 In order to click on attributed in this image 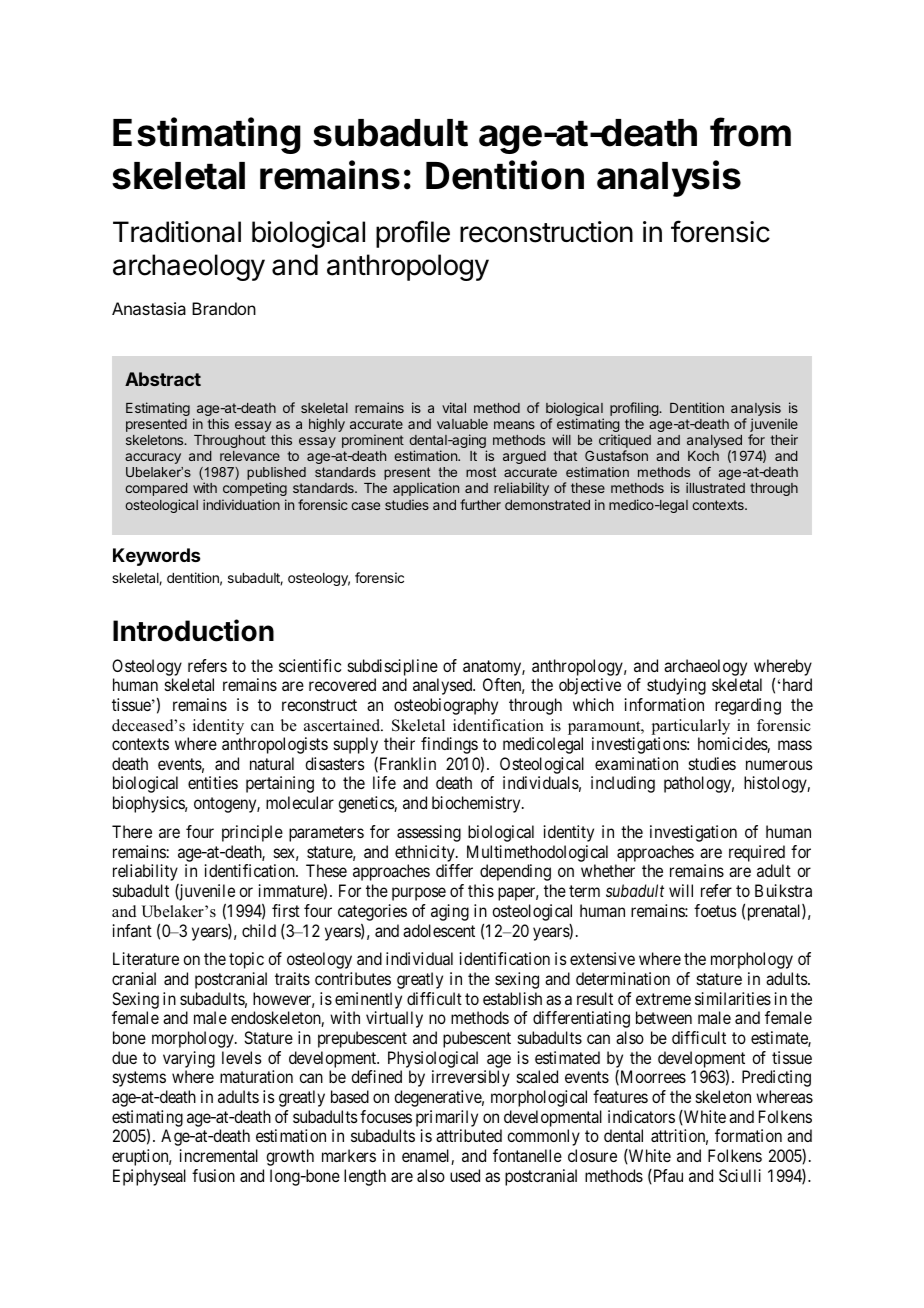, I will do `click(469, 1135)`.
